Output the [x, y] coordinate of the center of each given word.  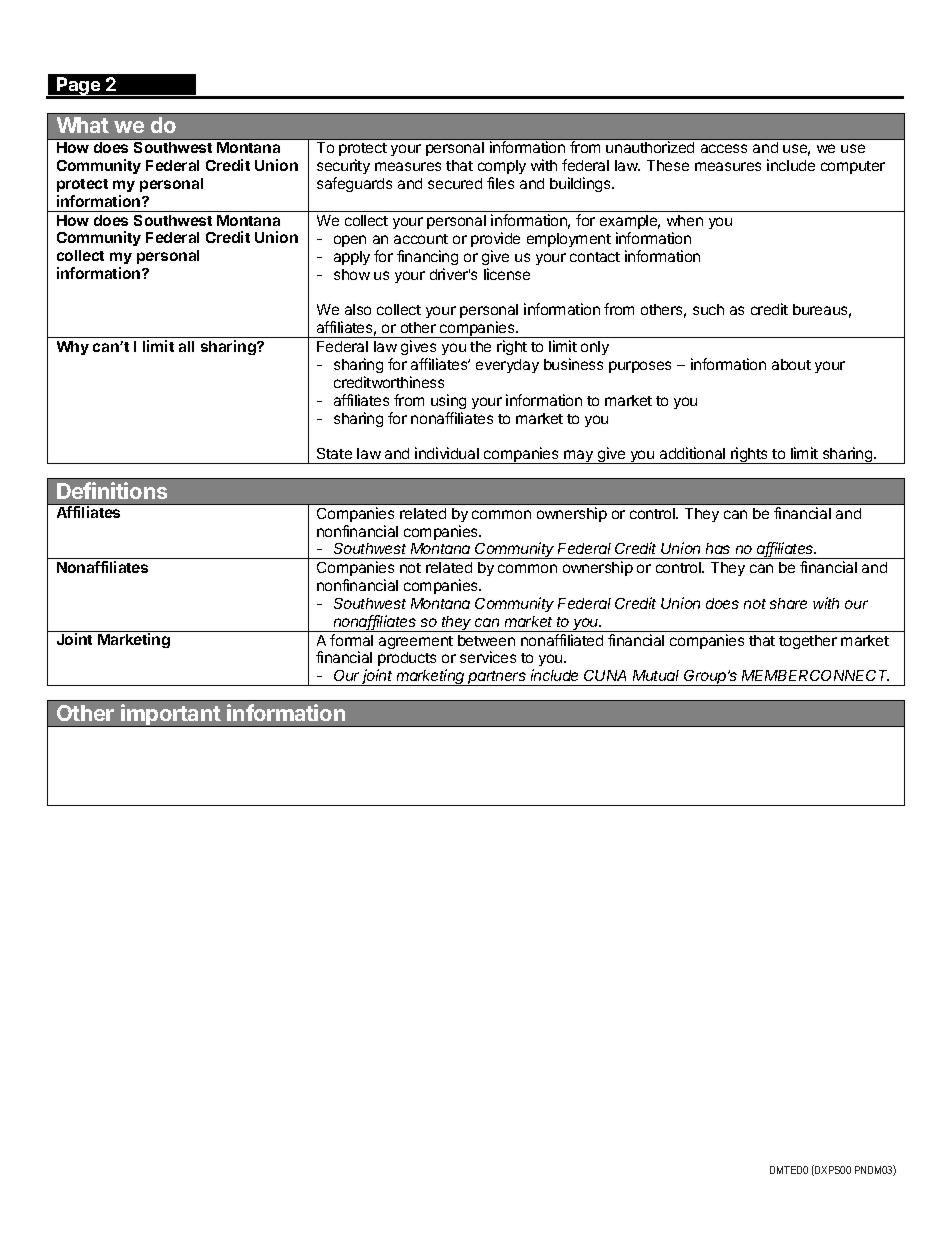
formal [351, 640]
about [791, 364]
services [488, 657]
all [186, 346]
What [83, 125]
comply [502, 169]
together [808, 642]
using [448, 401]
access [724, 148]
